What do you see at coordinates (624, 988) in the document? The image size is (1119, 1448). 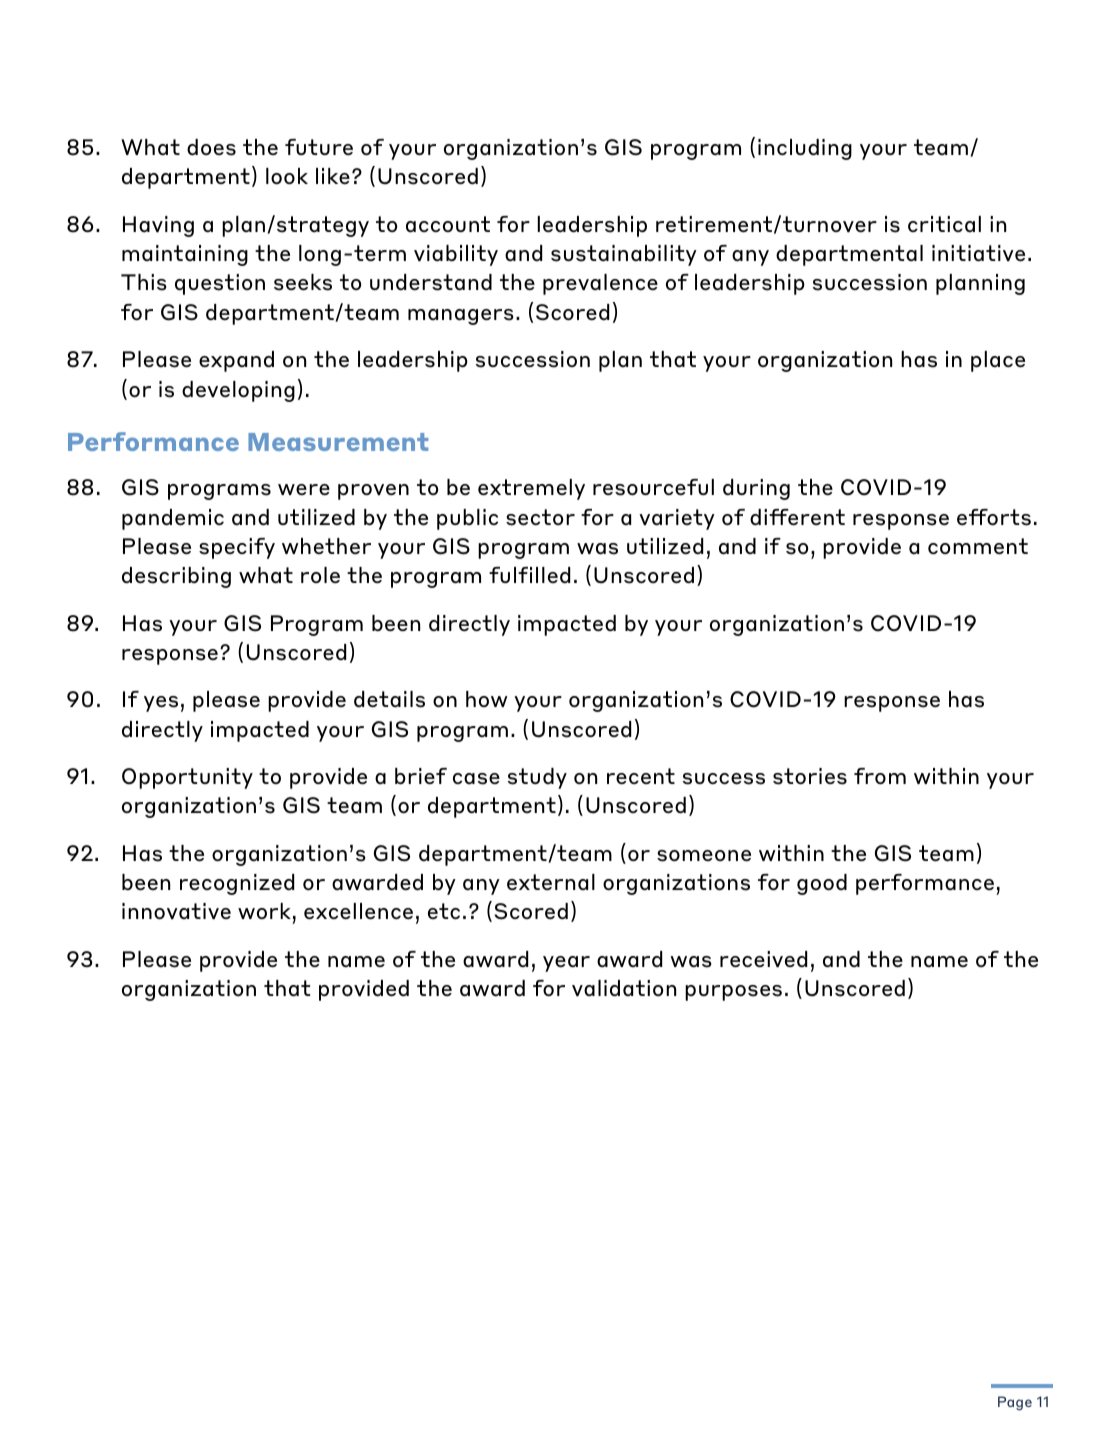 I see `validation` at bounding box center [624, 988].
